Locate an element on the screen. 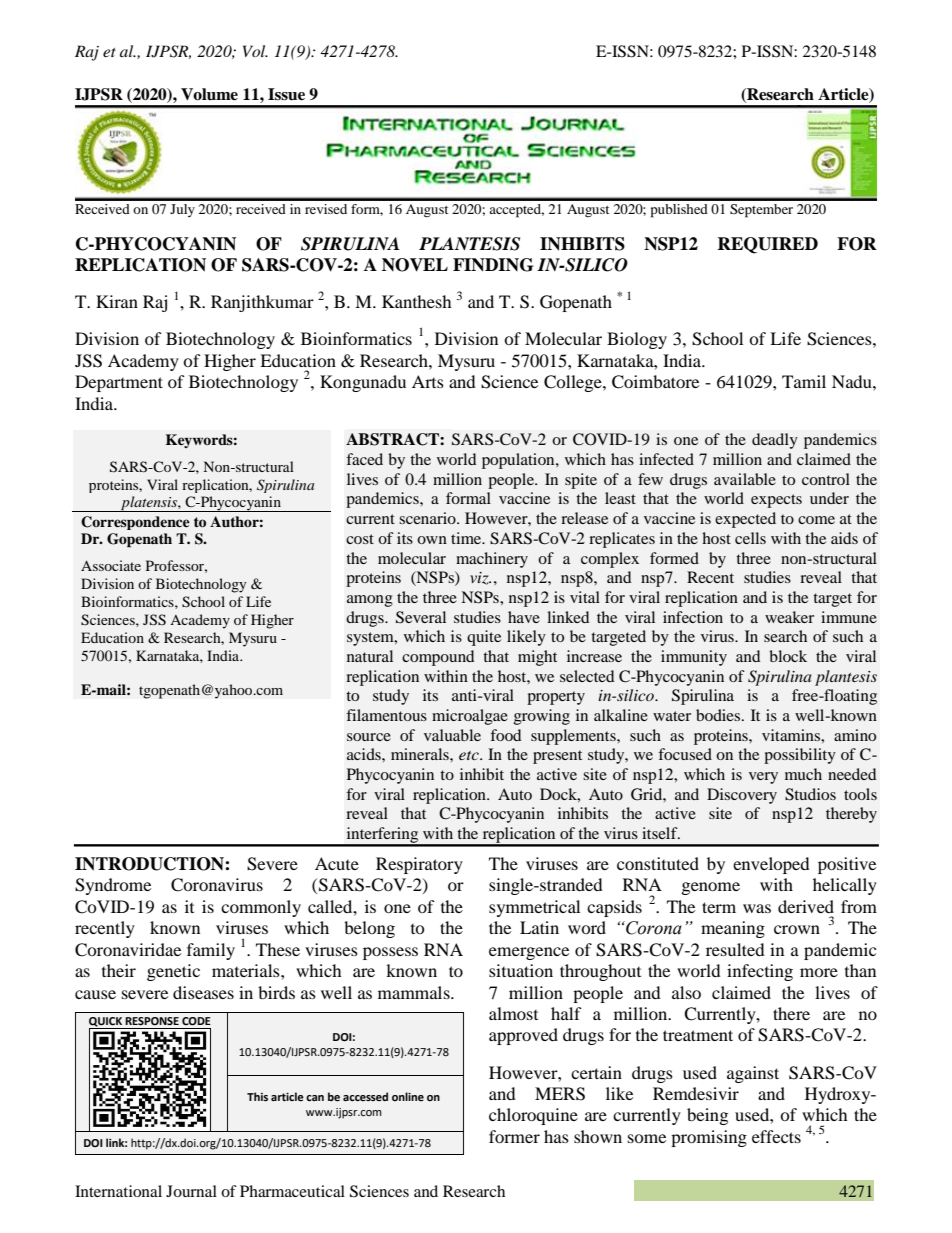 The width and height of the screenshot is (952, 1233). symmetrical is located at coordinates (534, 908).
